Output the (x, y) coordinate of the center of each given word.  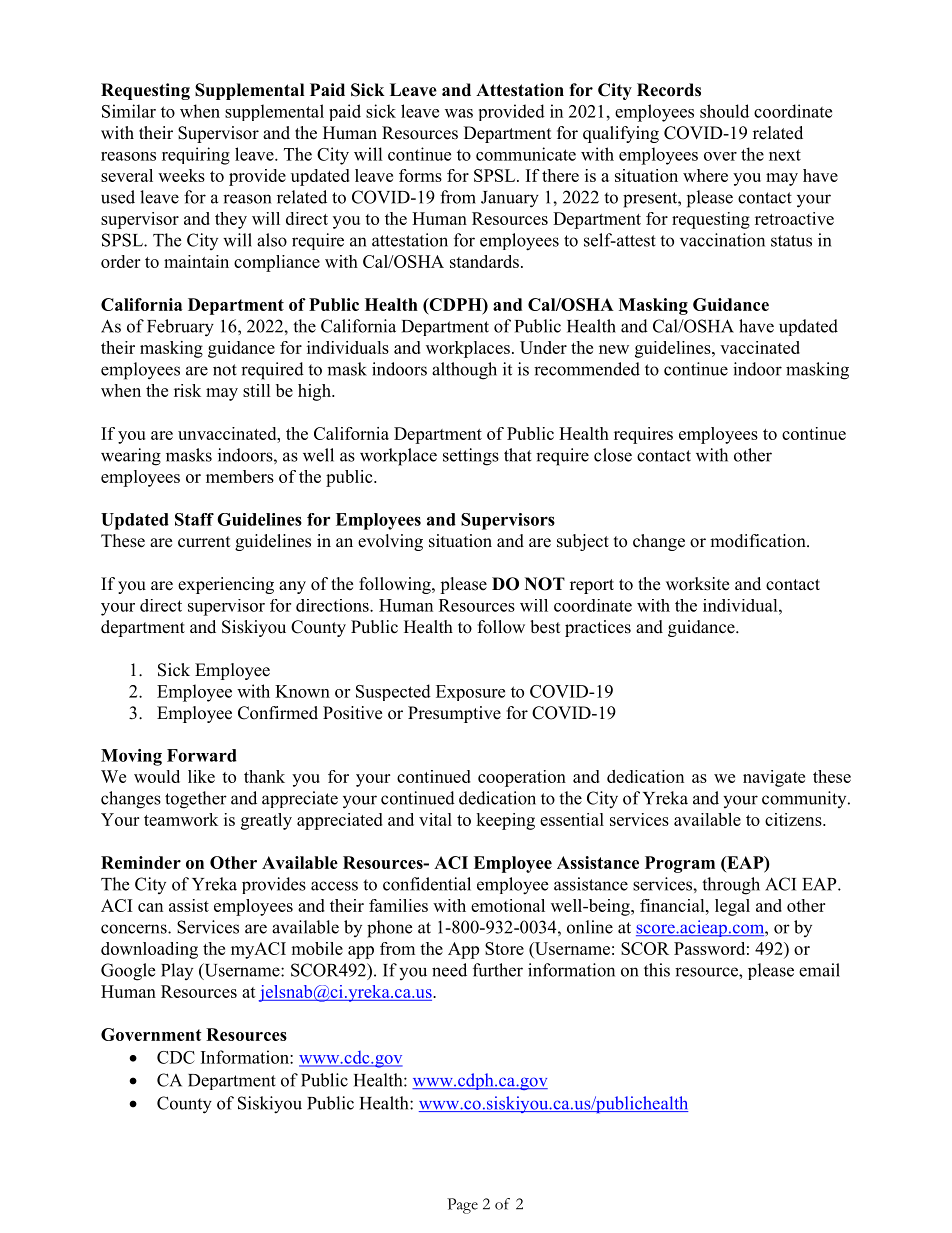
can (150, 907)
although (464, 371)
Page (462, 1206)
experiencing (226, 585)
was (459, 113)
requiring (196, 156)
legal (732, 907)
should (724, 111)
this (657, 970)
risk (187, 390)
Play (177, 971)
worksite (697, 584)
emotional (508, 905)
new (614, 349)
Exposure (470, 693)
